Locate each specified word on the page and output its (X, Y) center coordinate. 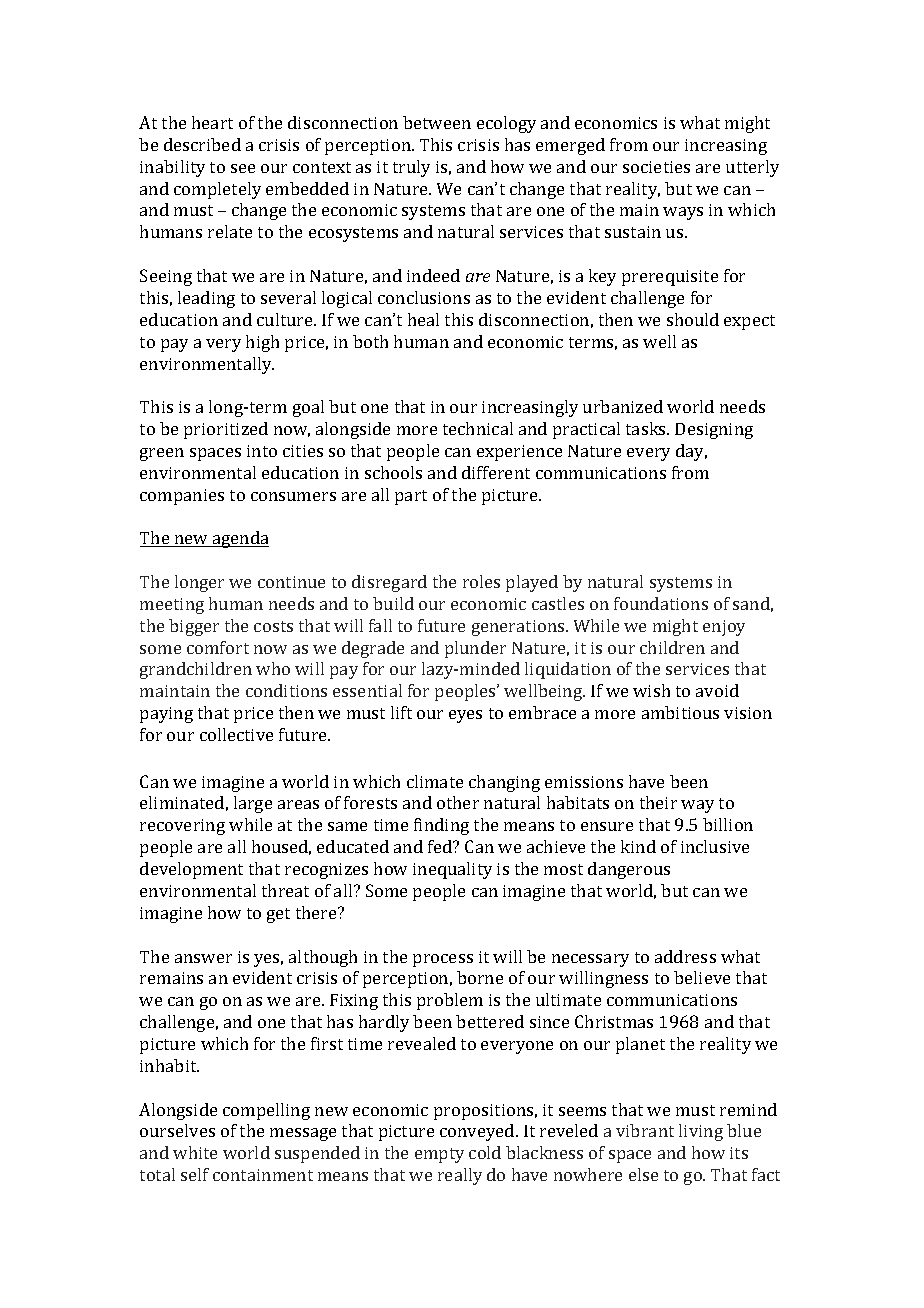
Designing (714, 431)
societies (656, 167)
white (195, 1152)
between (437, 122)
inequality (452, 870)
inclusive (715, 846)
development (191, 870)
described (202, 144)
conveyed (478, 1132)
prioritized (226, 430)
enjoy (724, 628)
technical (478, 428)
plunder (475, 649)
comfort (218, 647)
